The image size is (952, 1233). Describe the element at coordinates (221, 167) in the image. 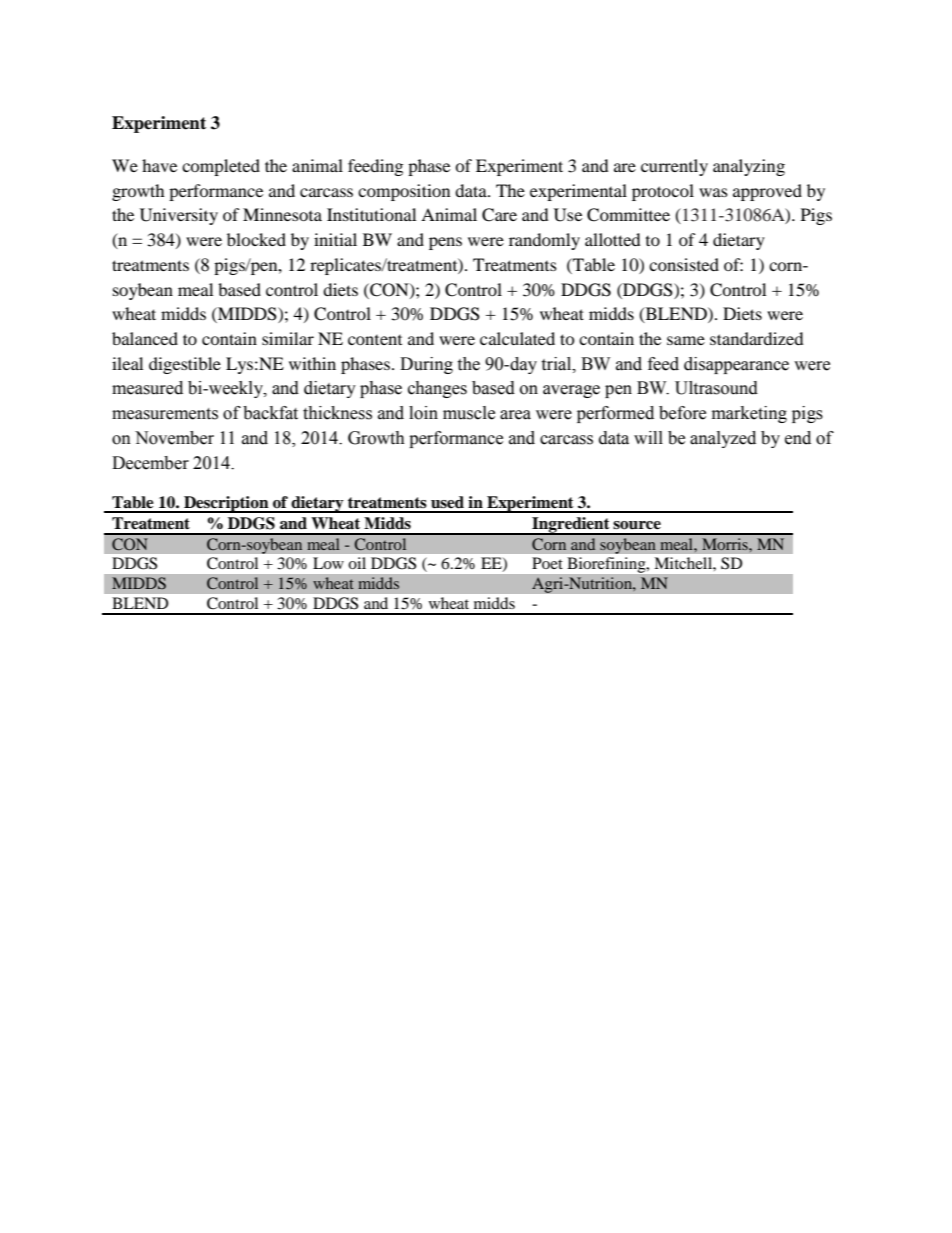

I see `completed` at that location.
